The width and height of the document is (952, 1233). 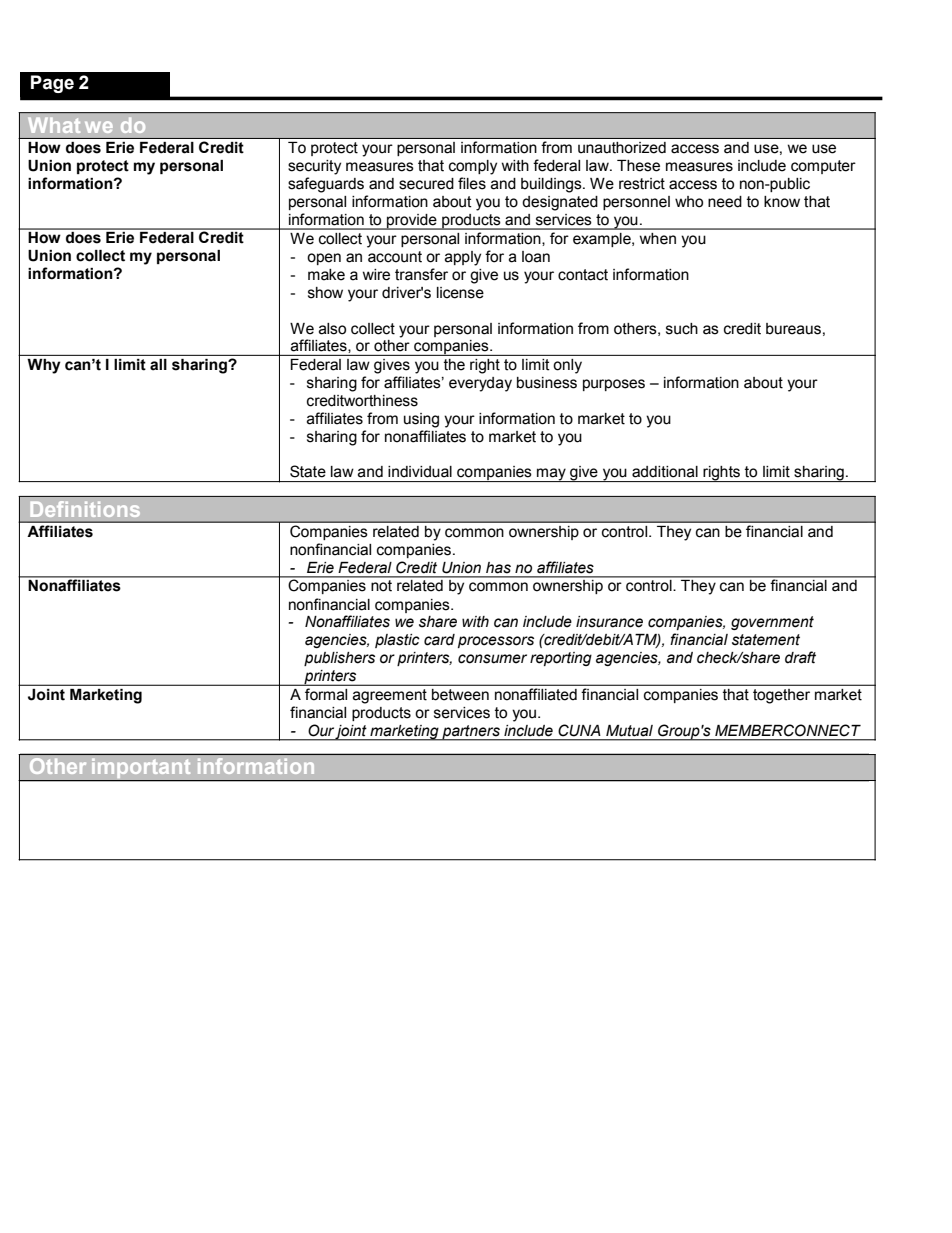 What do you see at coordinates (480, 384) in the document?
I see `everyday` at bounding box center [480, 384].
